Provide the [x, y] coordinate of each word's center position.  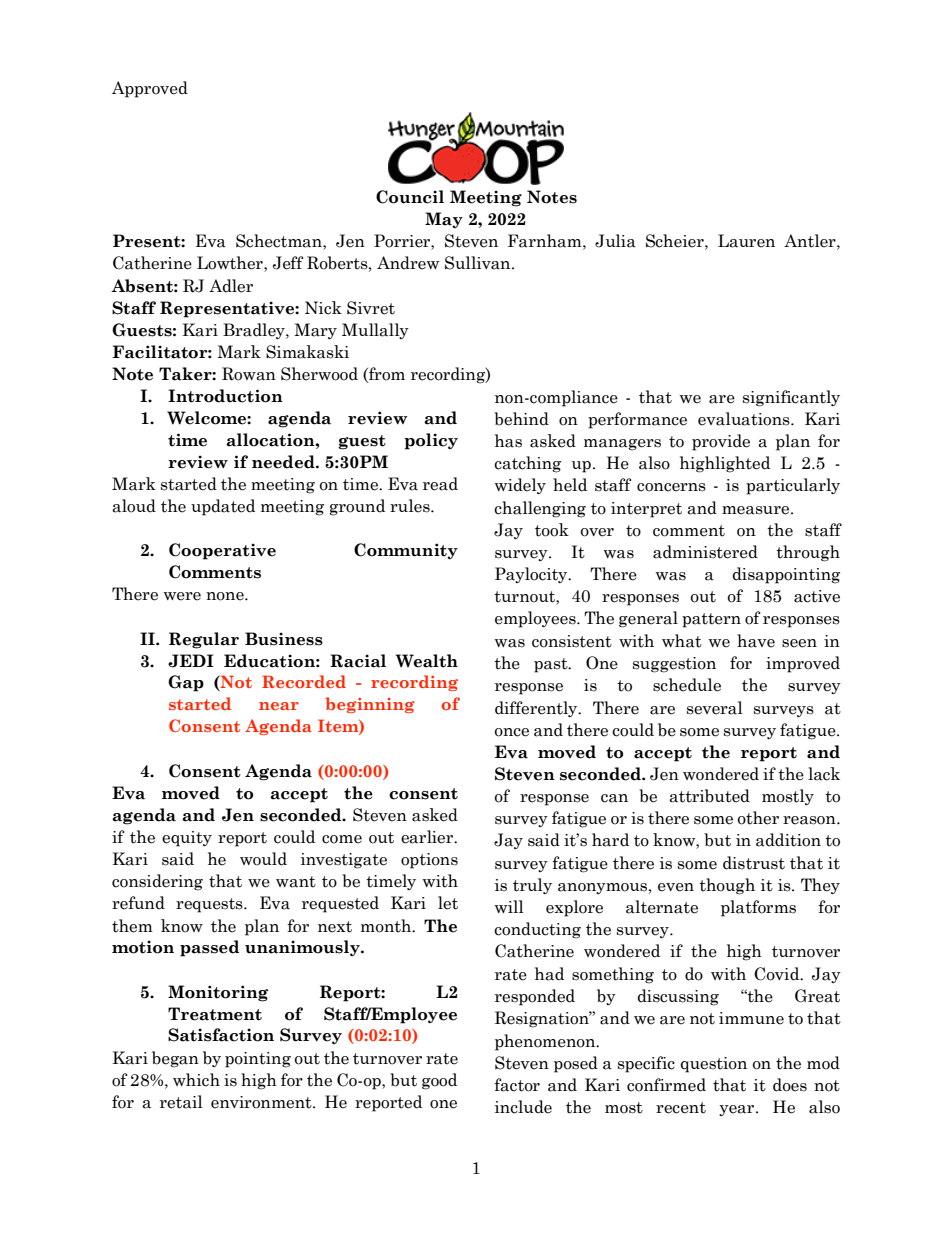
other [758, 818]
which [196, 1080]
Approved [150, 89]
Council [410, 197]
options [429, 861]
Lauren [746, 241]
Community [406, 551]
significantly [791, 398]
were [182, 596]
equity [187, 839]
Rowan [249, 374]
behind [521, 419]
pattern [711, 620]
